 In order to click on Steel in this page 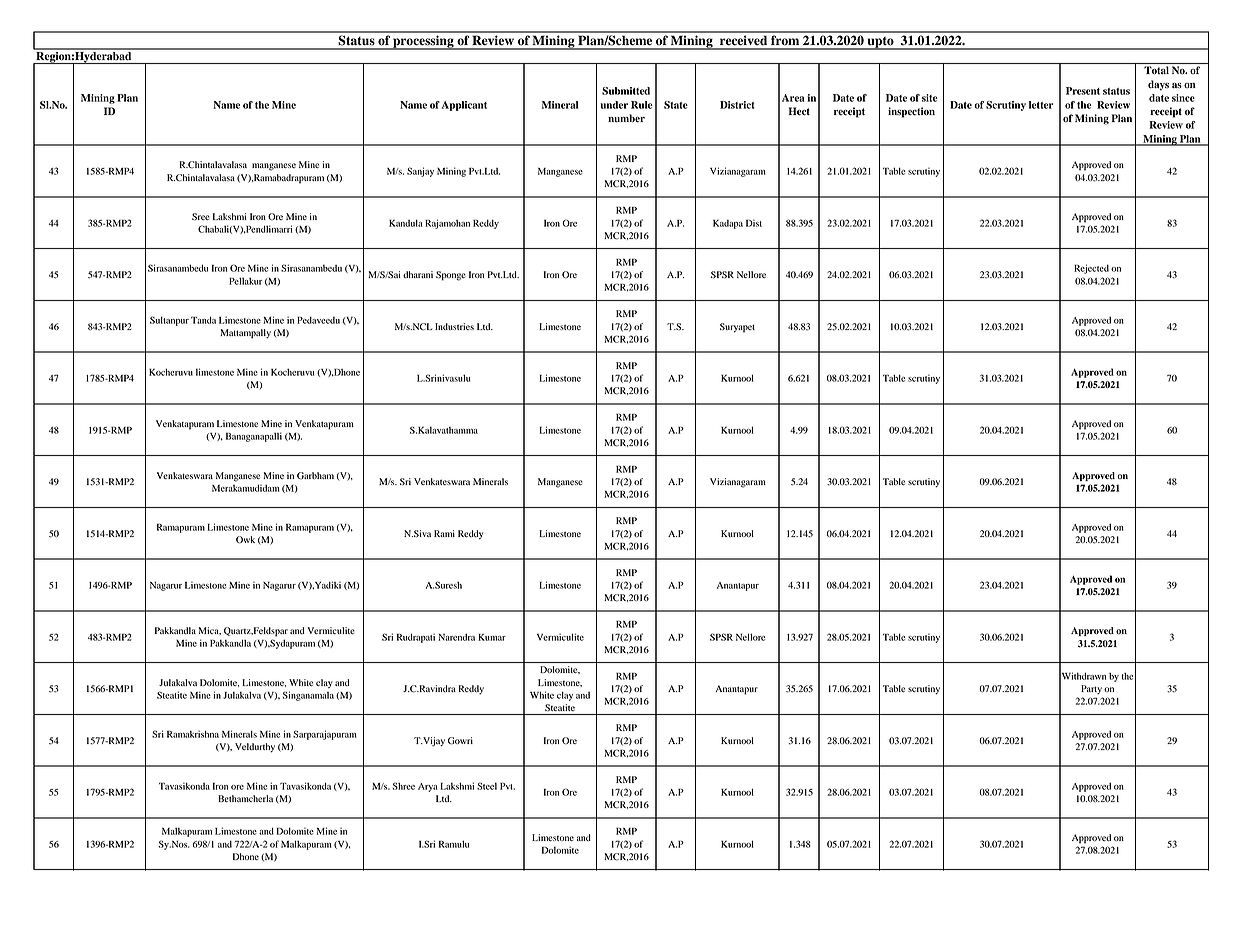, I will do `click(487, 786)`.
